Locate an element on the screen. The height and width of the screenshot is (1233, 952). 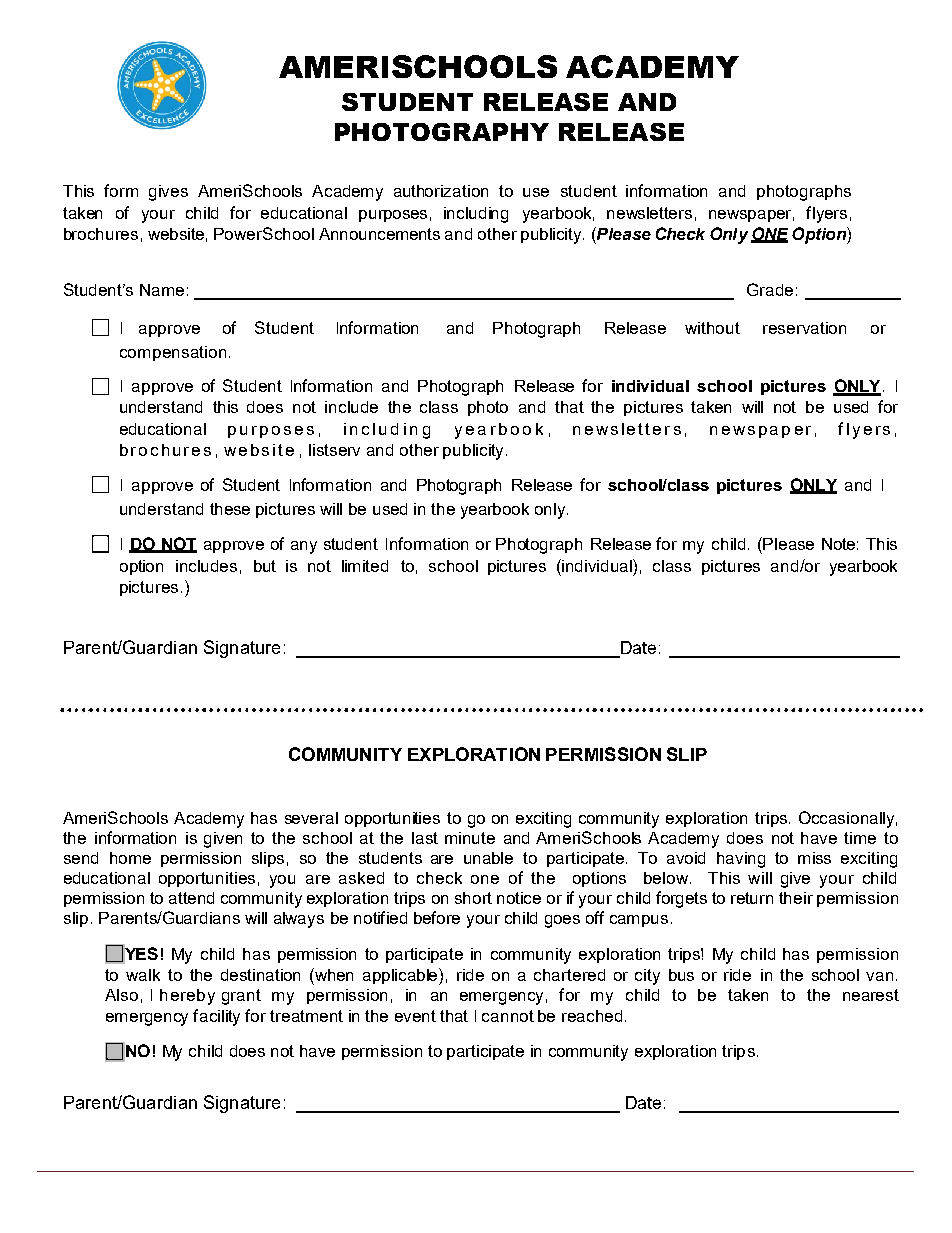
hereby is located at coordinates (187, 997).
